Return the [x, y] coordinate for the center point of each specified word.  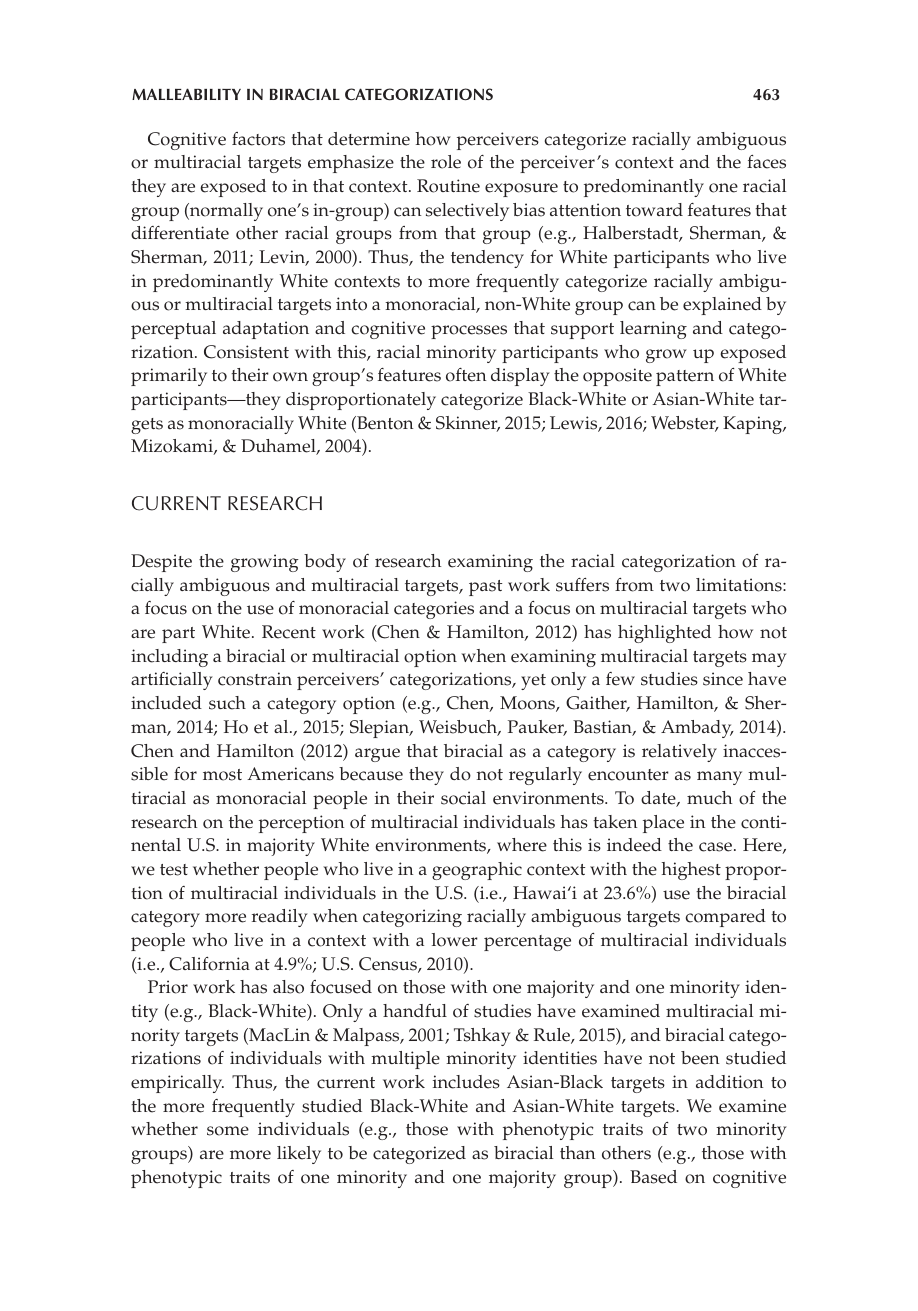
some [228, 1131]
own [290, 377]
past [485, 588]
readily [280, 918]
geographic [477, 871]
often [466, 375]
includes [466, 1082]
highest [691, 871]
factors [258, 139]
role [446, 162]
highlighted [664, 634]
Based [653, 1177]
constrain [255, 679]
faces [766, 162]
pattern [685, 378]
